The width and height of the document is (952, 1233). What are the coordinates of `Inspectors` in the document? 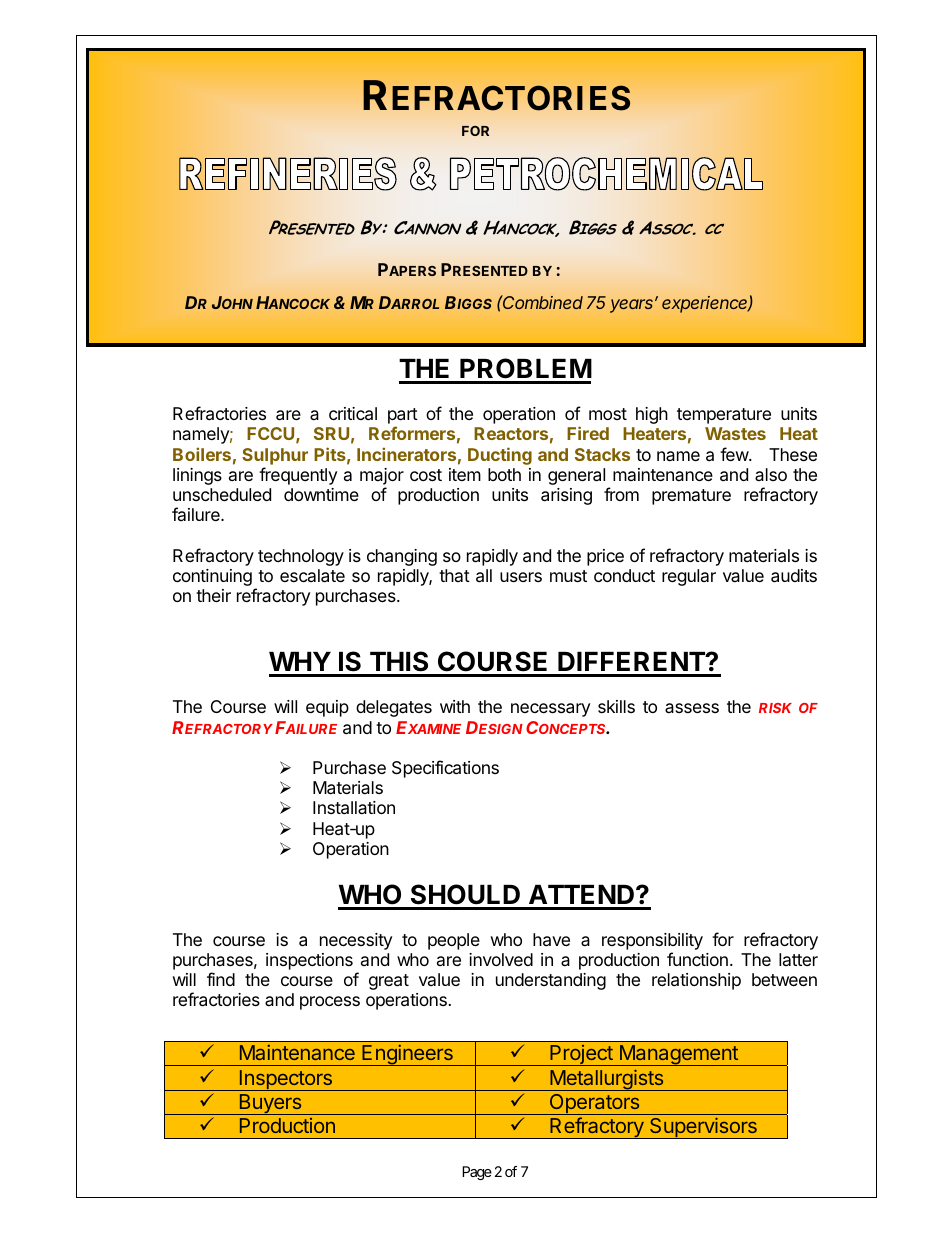 It's located at (285, 1080).
